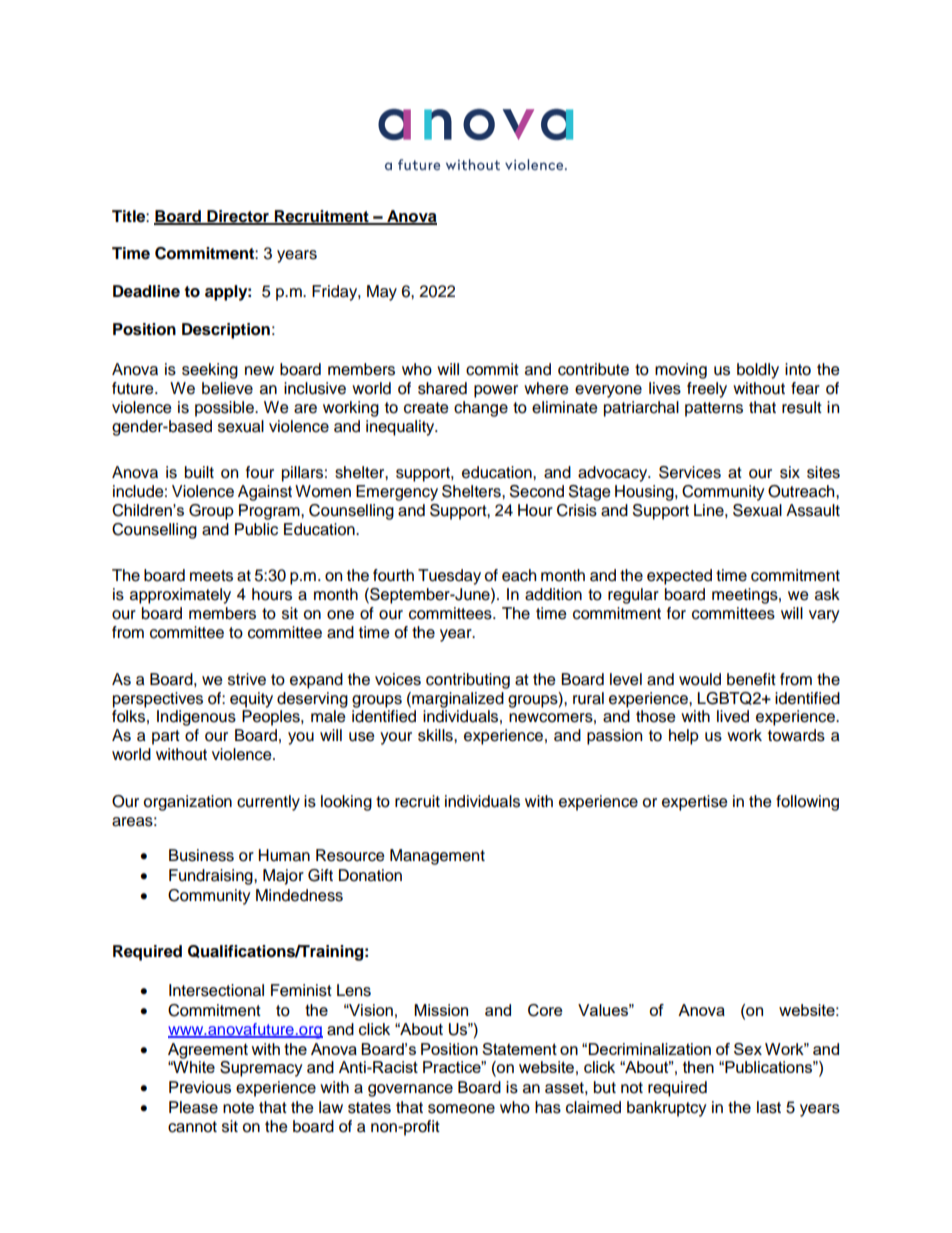 Image resolution: width=952 pixels, height=1233 pixels. I want to click on note, so click(238, 1108).
